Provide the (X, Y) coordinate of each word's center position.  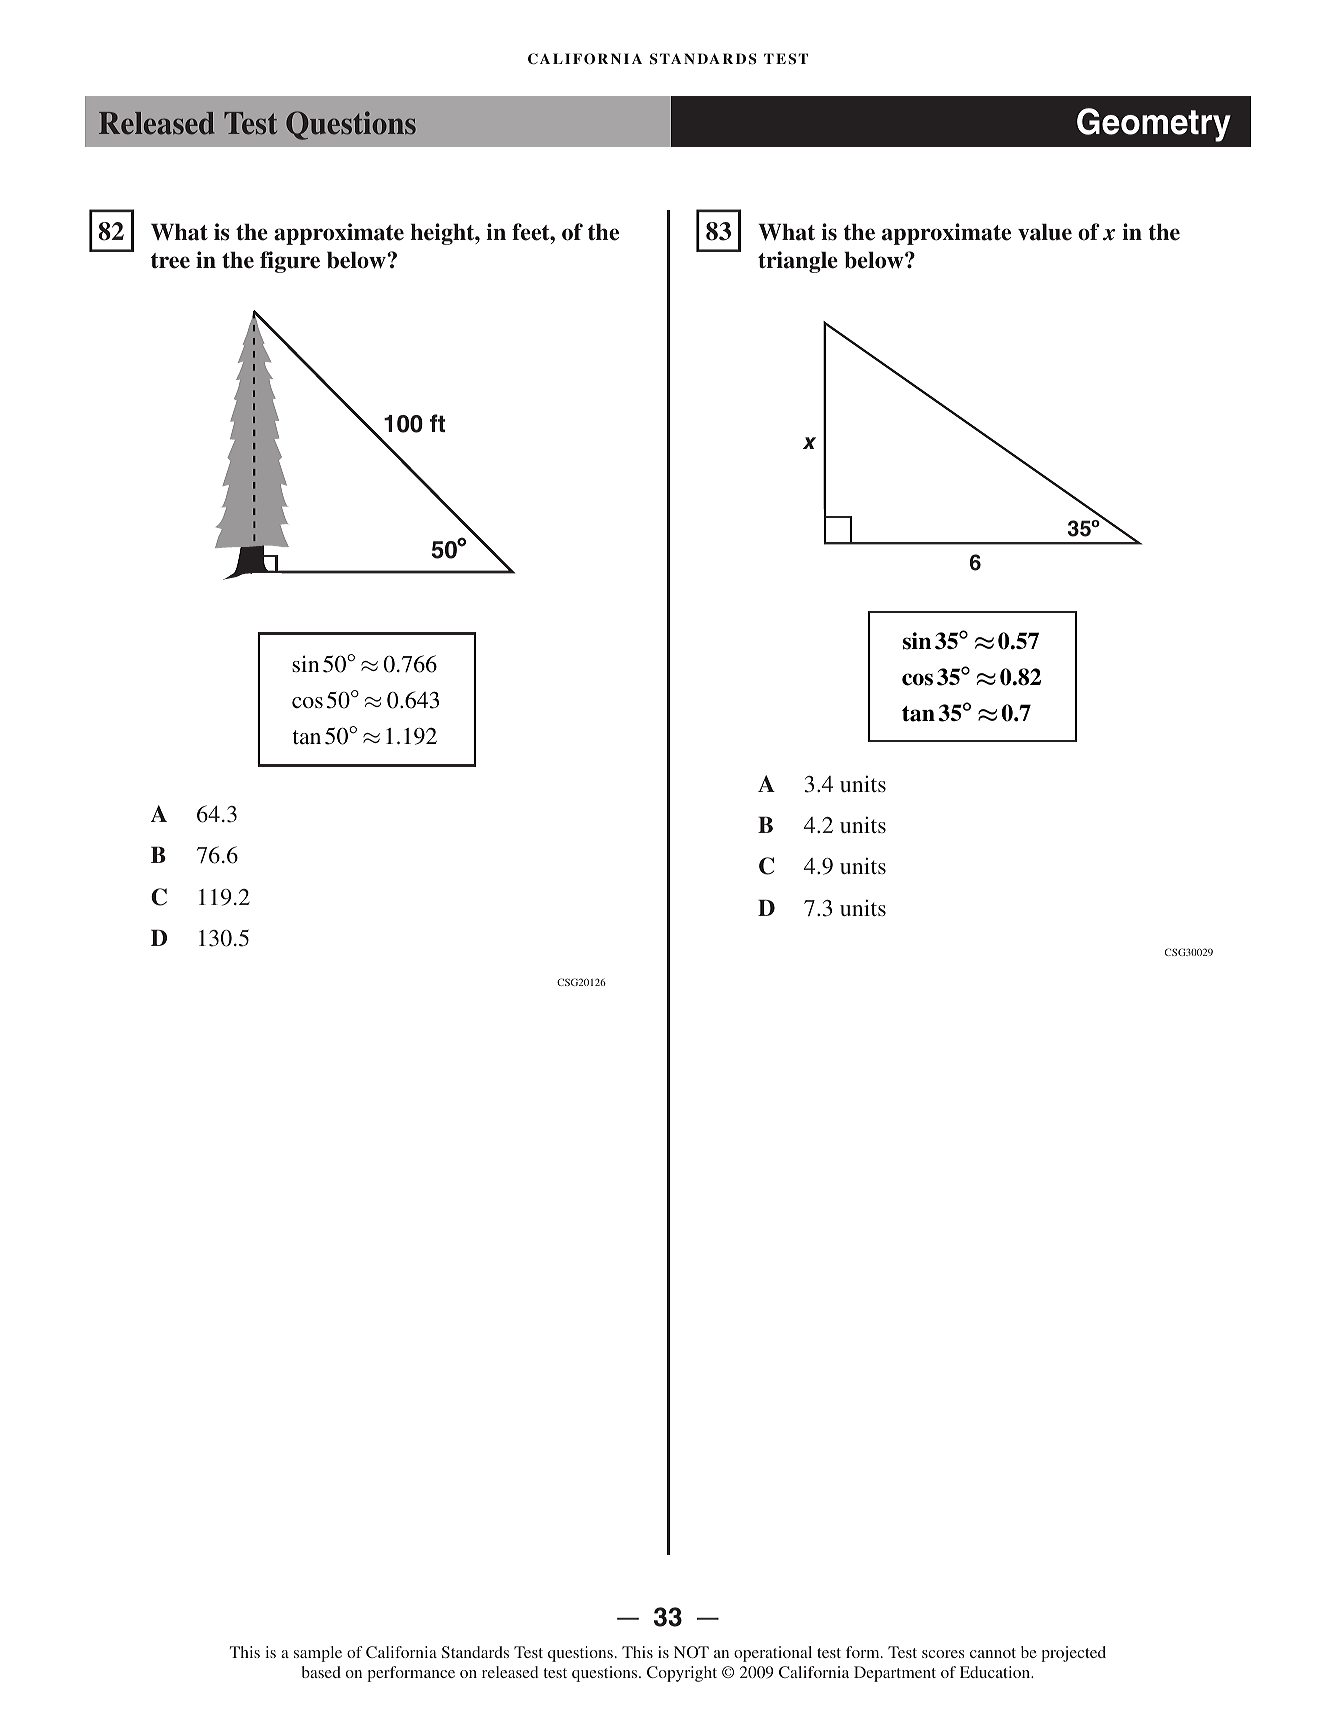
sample (318, 1654)
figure (290, 262)
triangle (798, 262)
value (1045, 232)
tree (170, 261)
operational (773, 1654)
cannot (993, 1653)
